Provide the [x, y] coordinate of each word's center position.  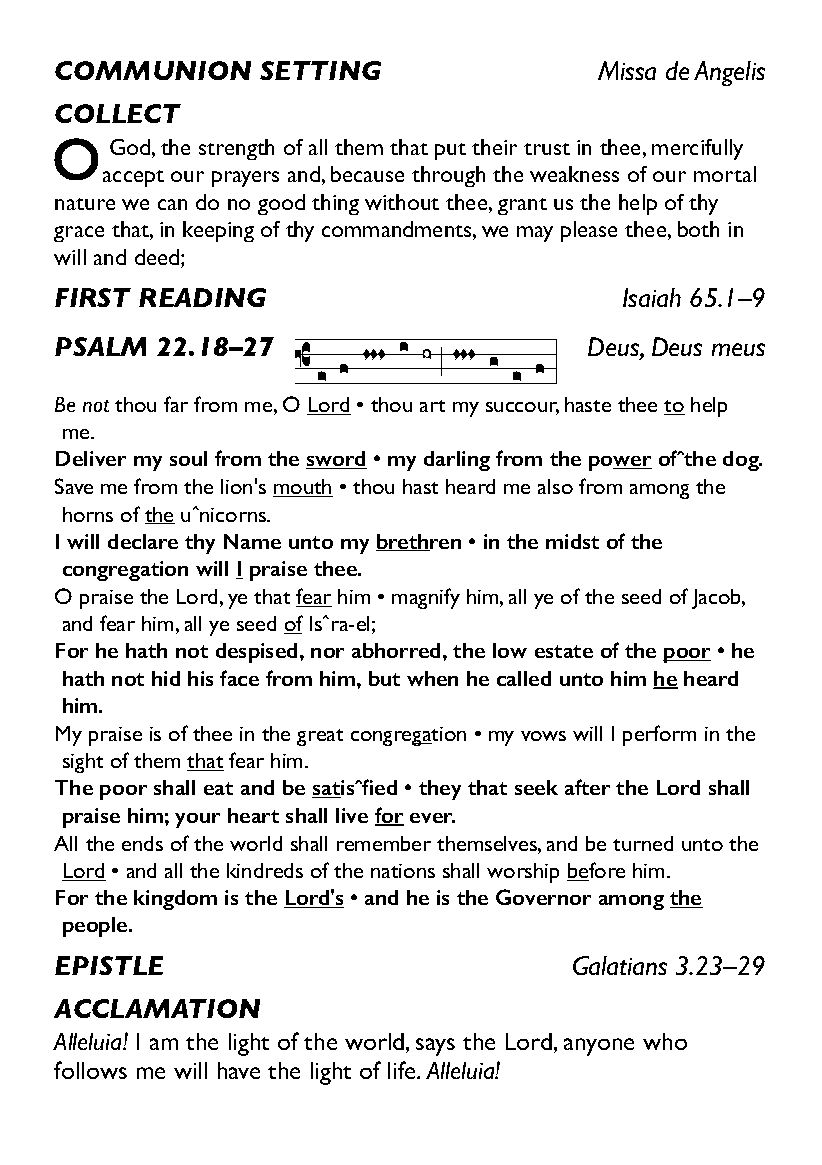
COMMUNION [153, 70]
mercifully [697, 149]
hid [166, 678]
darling [457, 461]
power [620, 463]
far [176, 404]
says [435, 1047]
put [450, 151]
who [665, 1041]
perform [659, 735]
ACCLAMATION [157, 1008]
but [384, 678]
